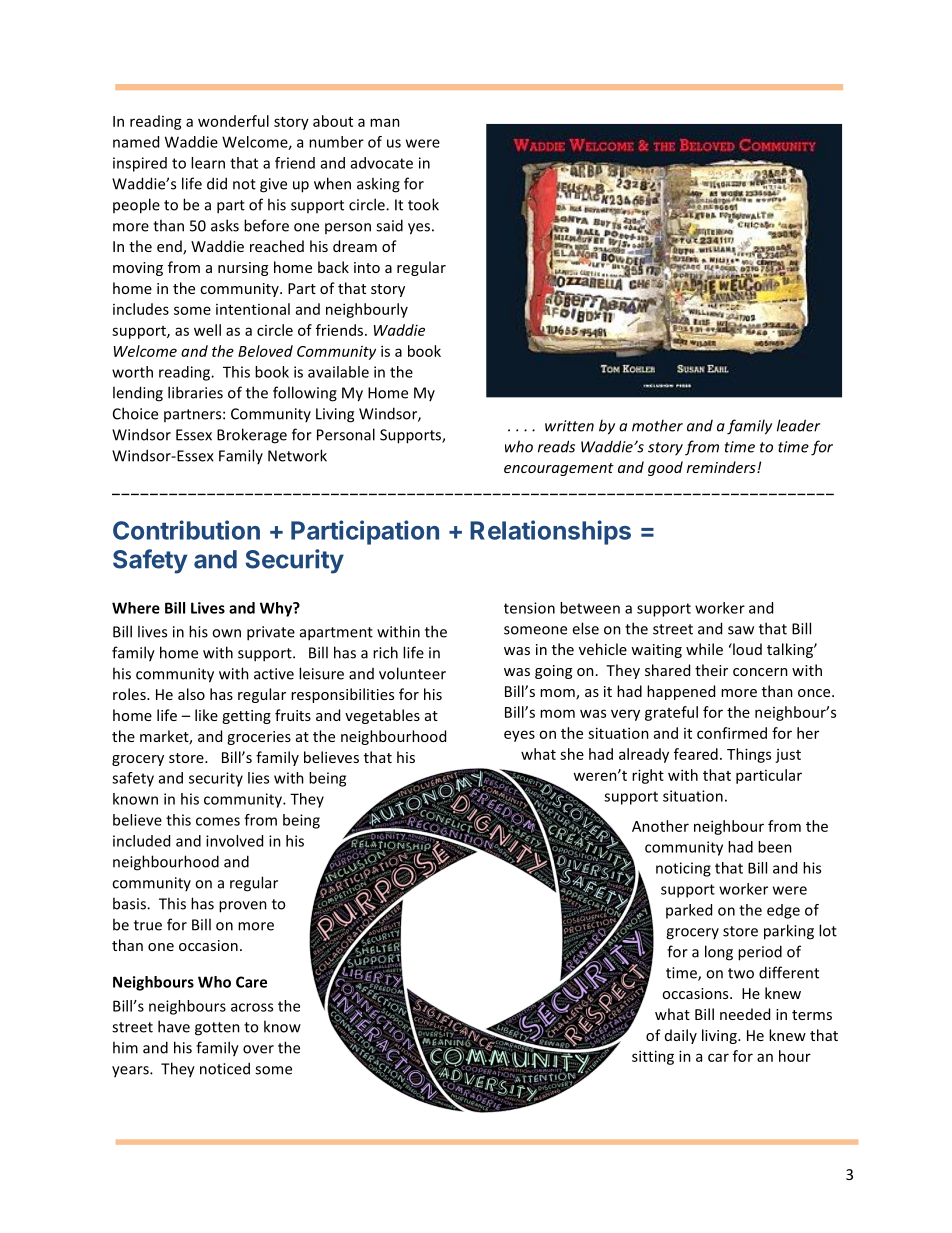 This page has height=1233, width=952. What do you see at coordinates (423, 204) in the page?
I see `took` at bounding box center [423, 204].
